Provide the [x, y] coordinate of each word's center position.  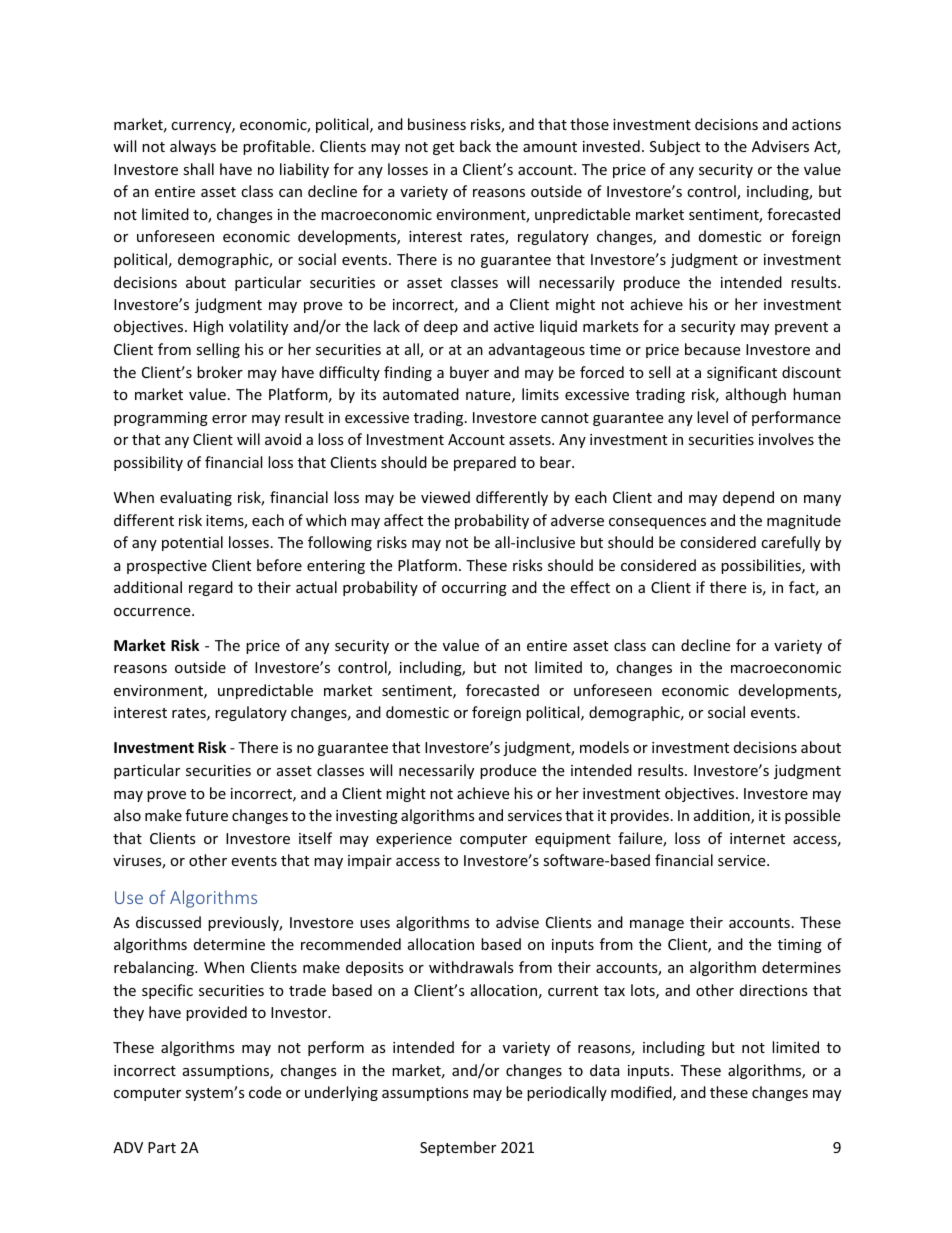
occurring [474, 589]
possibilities [762, 566]
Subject [675, 147]
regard [211, 588]
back [475, 146]
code [265, 1092]
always [193, 147]
